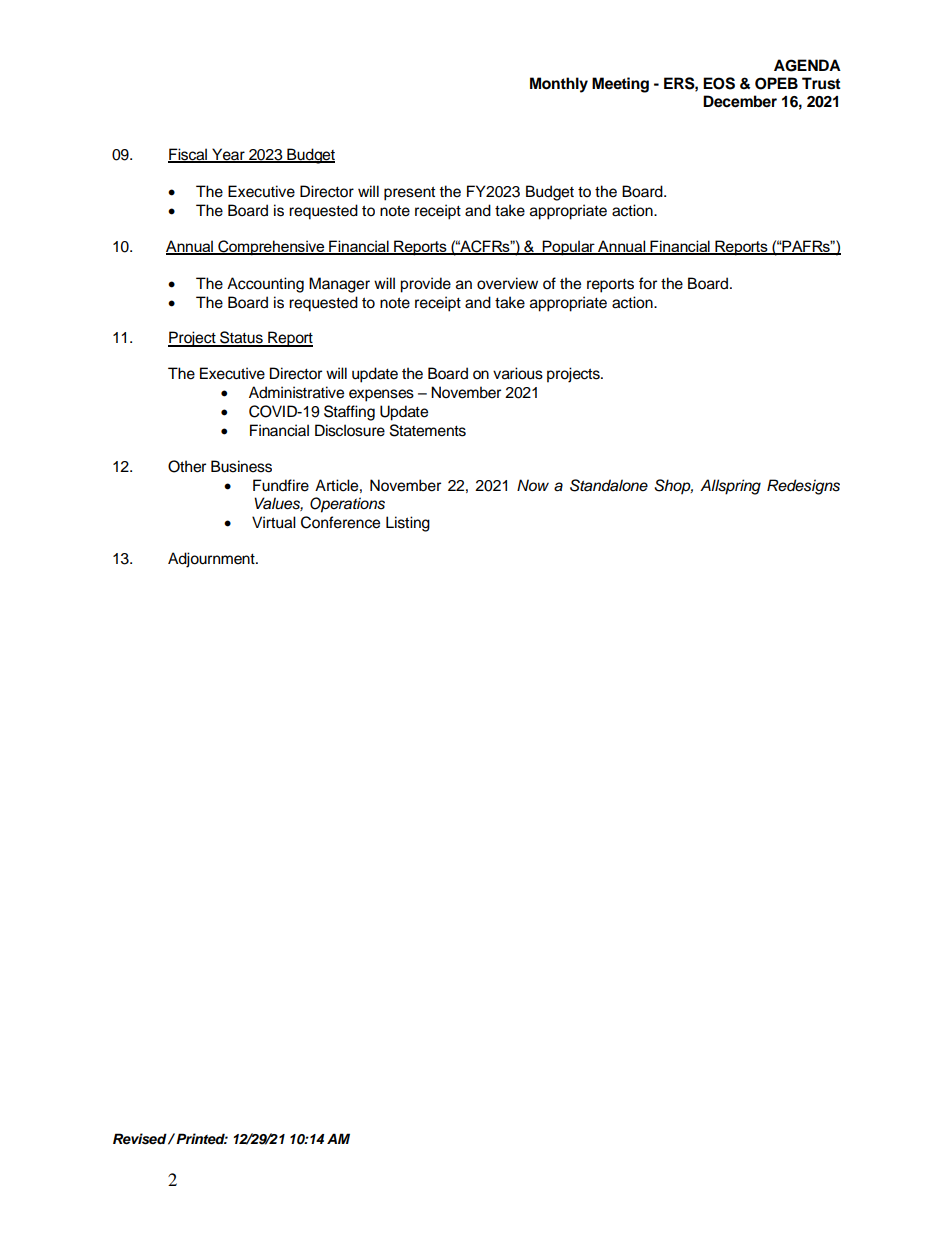 This page has width=952, height=1233. What do you see at coordinates (274, 522) in the page?
I see `Virtual` at bounding box center [274, 522].
